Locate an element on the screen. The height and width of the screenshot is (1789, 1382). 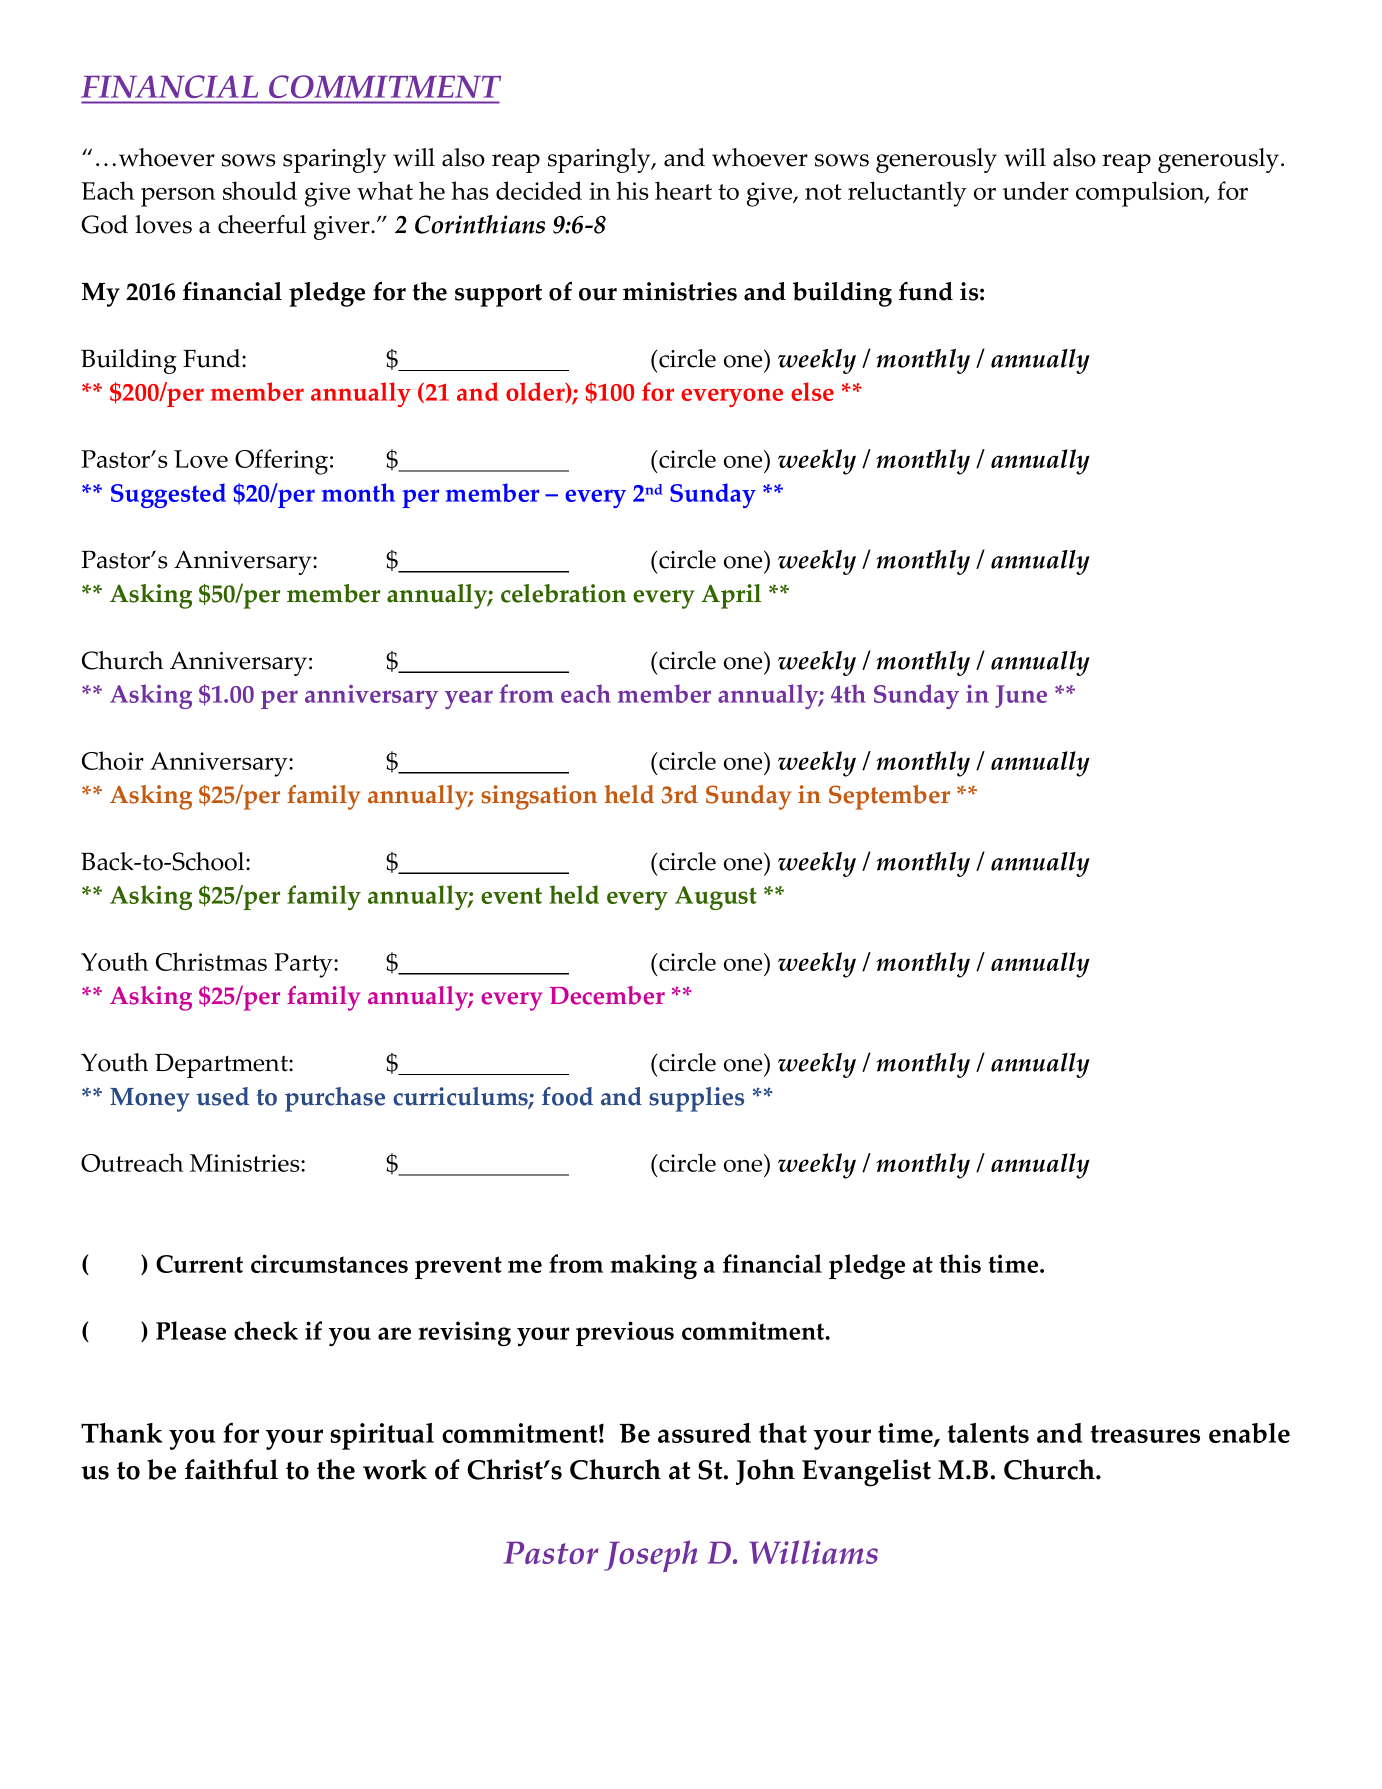
faithful is located at coordinates (231, 1469).
